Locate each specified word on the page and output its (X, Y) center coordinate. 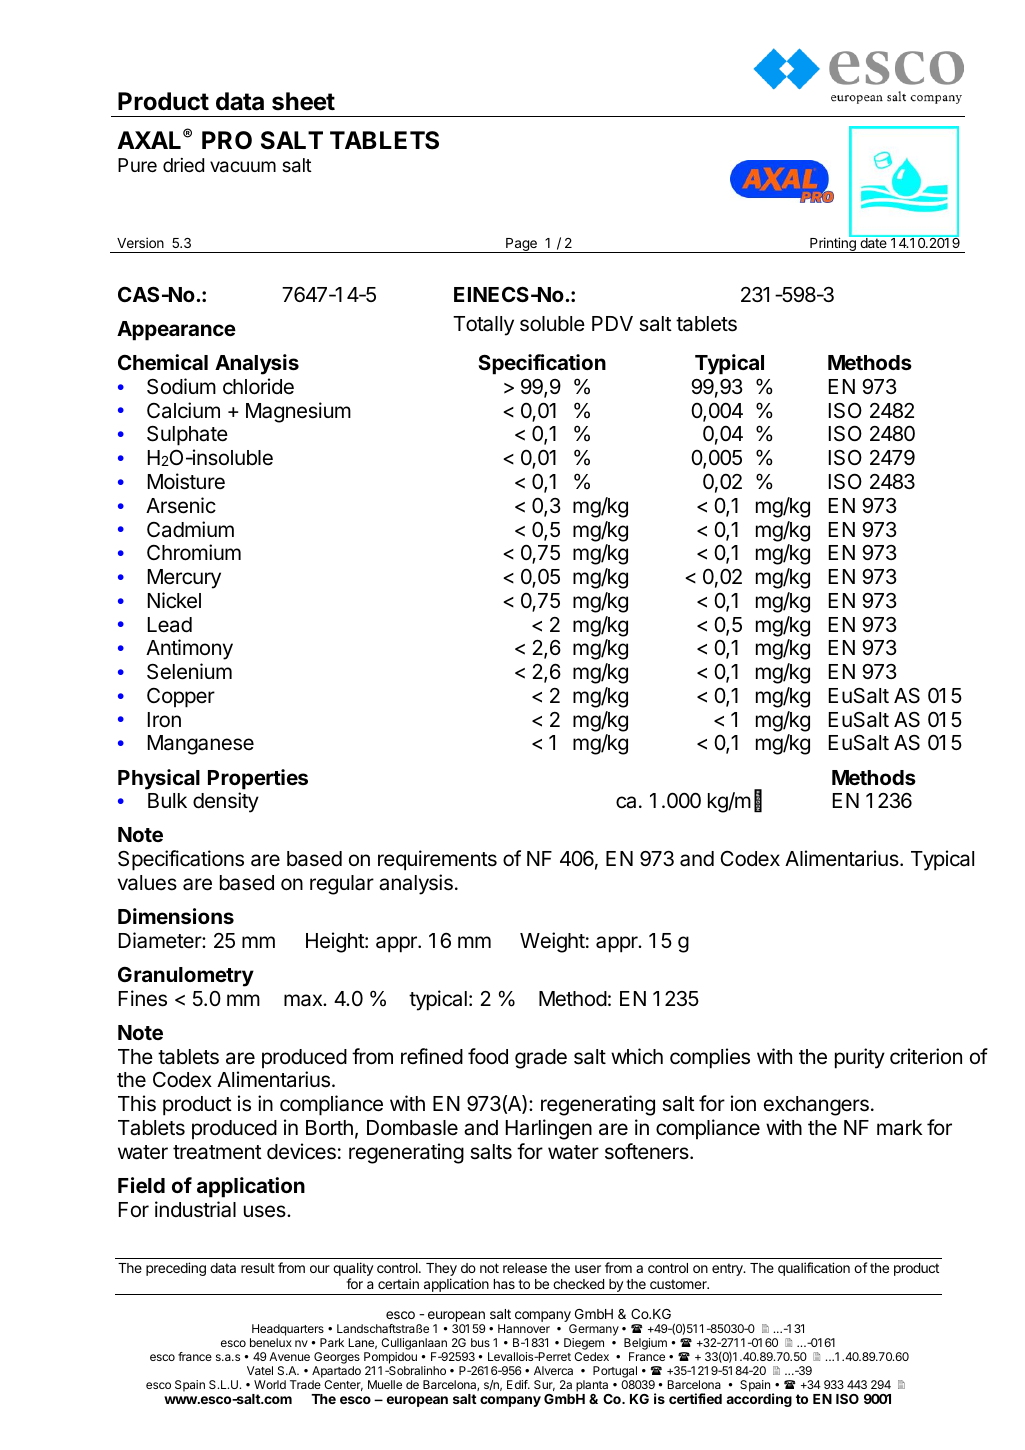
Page (521, 245)
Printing (833, 244)
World (270, 1384)
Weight (552, 942)
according (759, 1400)
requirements (437, 860)
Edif (518, 1384)
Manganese (201, 745)
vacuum (243, 167)
